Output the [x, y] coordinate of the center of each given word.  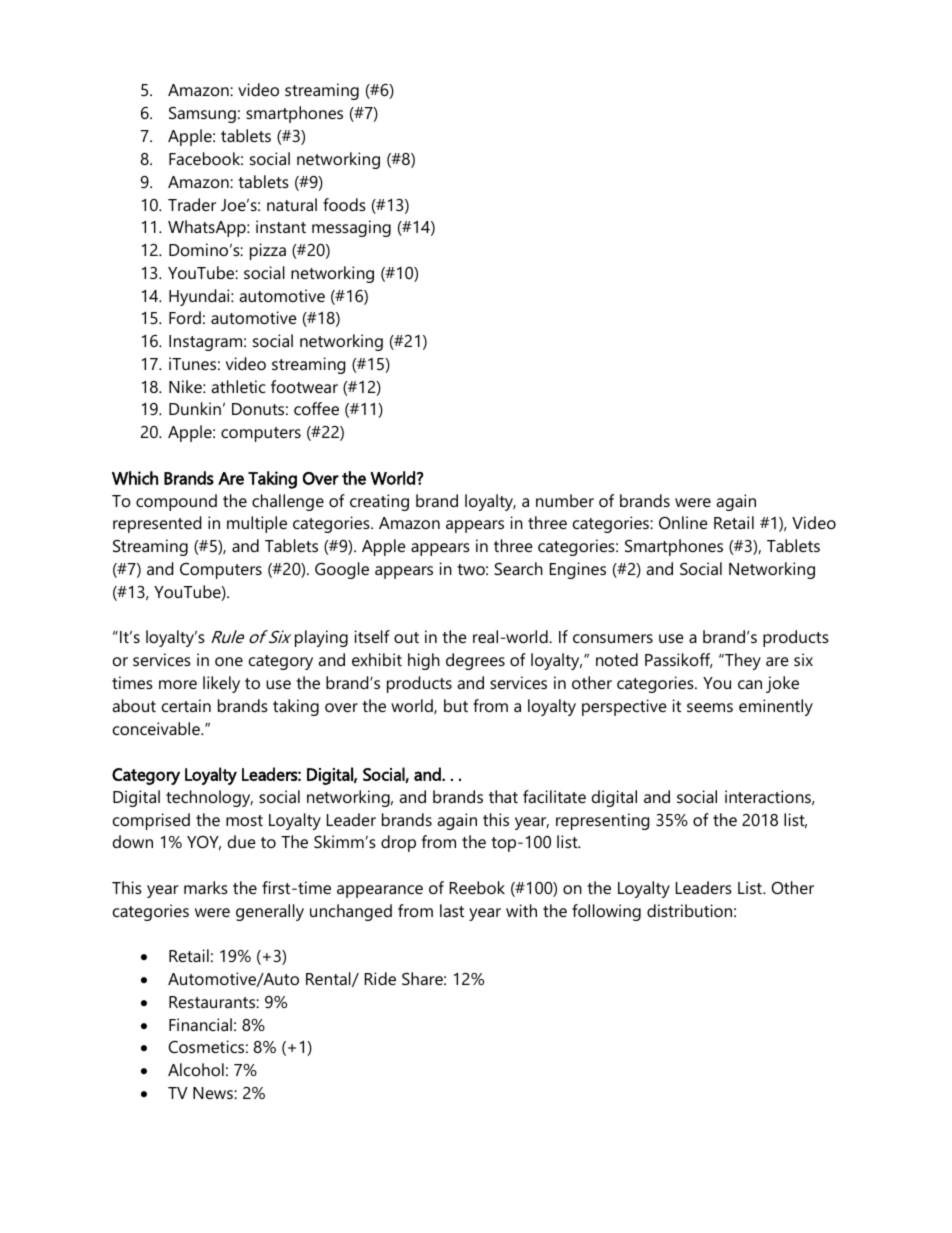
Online [683, 522]
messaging [351, 228]
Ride [380, 978]
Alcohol [196, 1069]
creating [379, 502]
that [503, 796]
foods [344, 204]
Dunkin [195, 408]
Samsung [202, 115]
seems [710, 707]
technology [209, 798]
